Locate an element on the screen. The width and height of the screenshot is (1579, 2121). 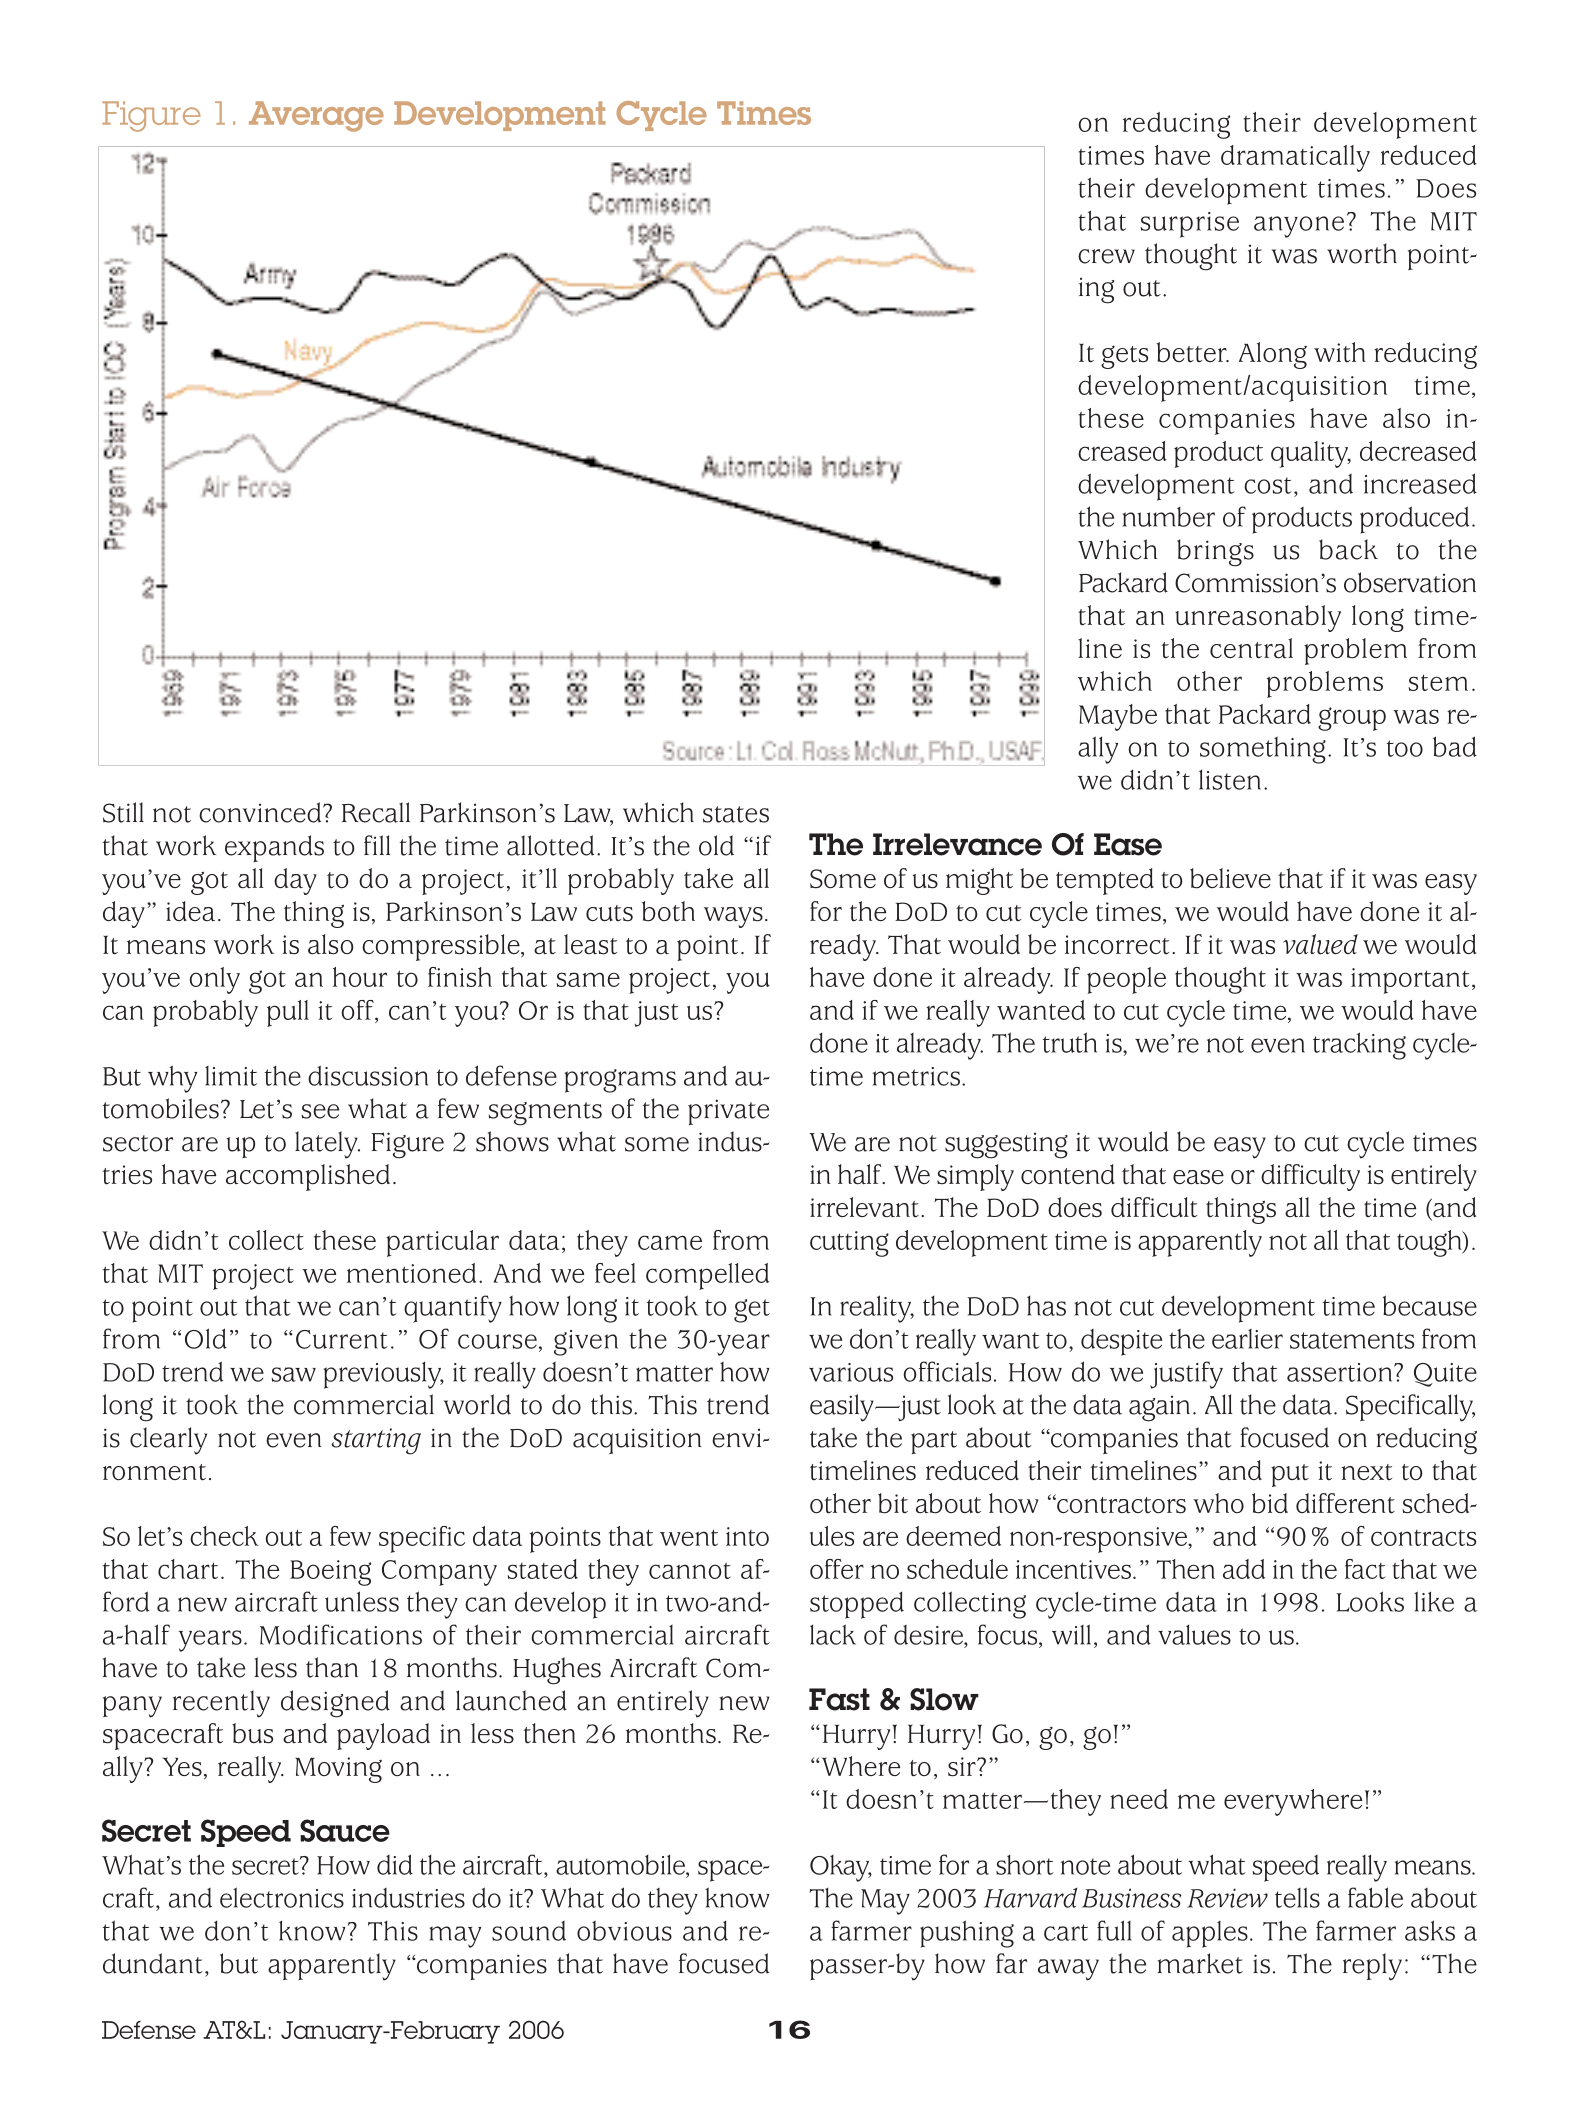
put is located at coordinates (1290, 1475).
